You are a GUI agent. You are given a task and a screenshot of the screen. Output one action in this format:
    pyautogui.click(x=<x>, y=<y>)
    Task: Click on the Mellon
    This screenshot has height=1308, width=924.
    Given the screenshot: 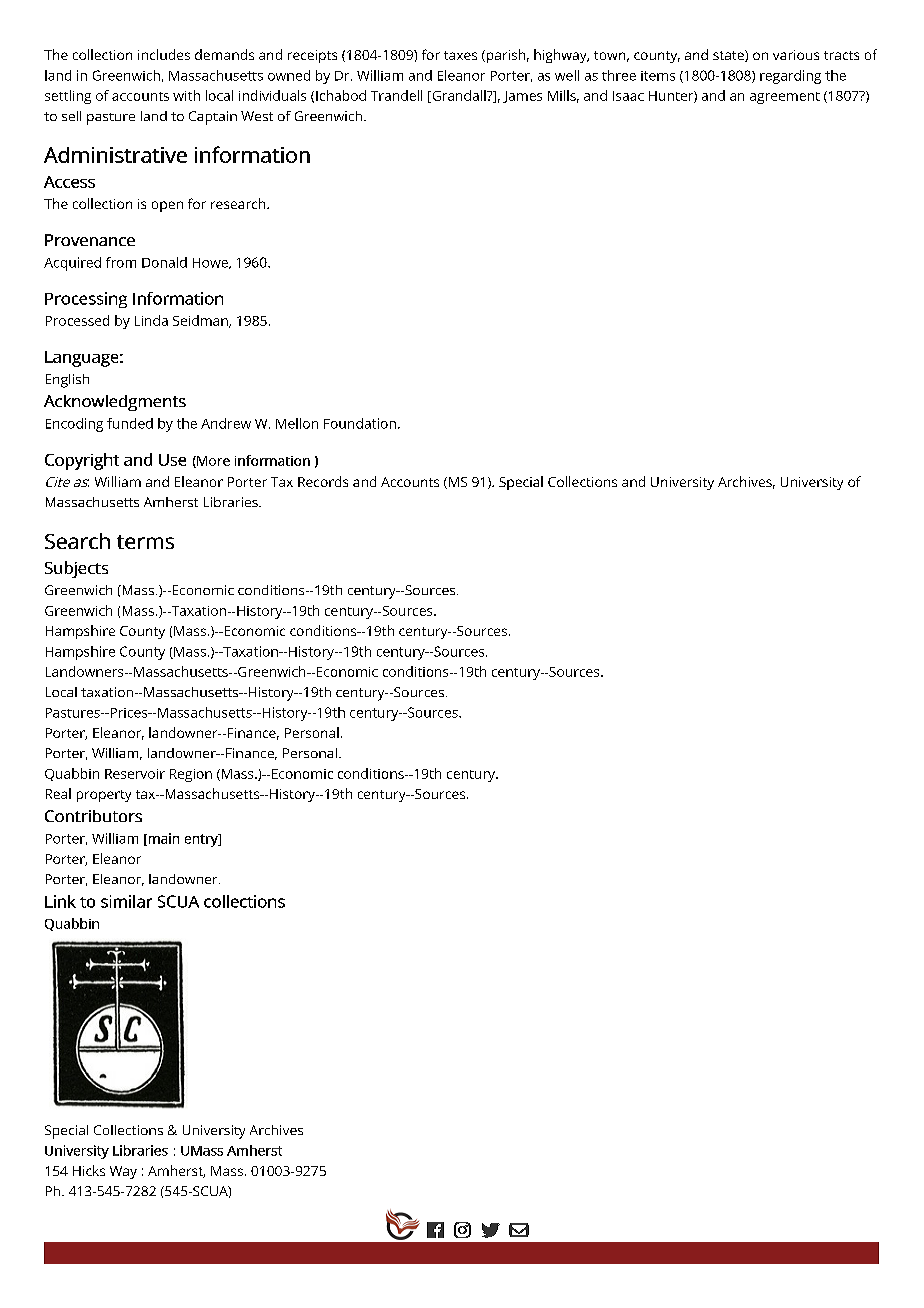 What is the action you would take?
    pyautogui.click(x=297, y=423)
